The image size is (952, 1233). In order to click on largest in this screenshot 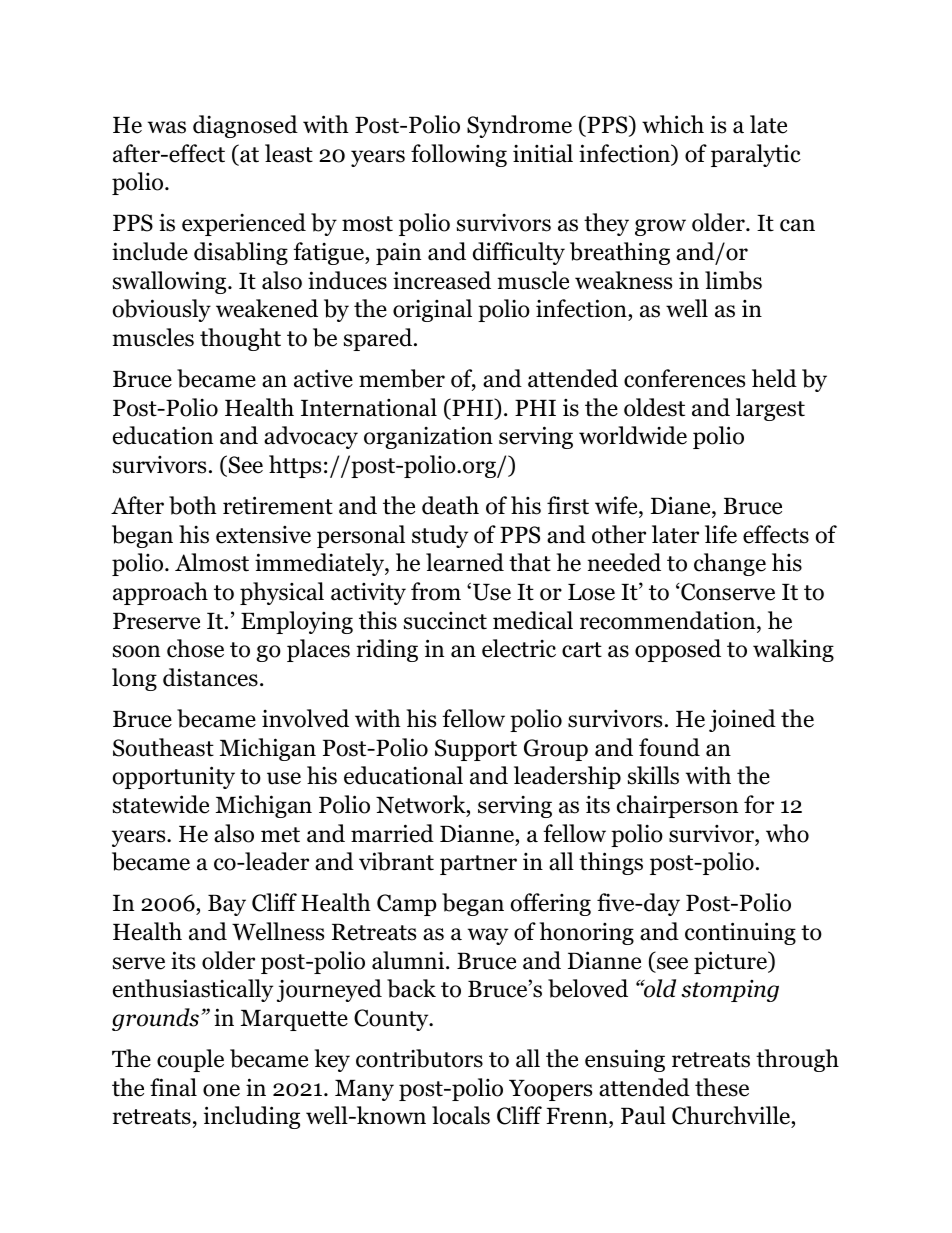, I will do `click(770, 409)`.
